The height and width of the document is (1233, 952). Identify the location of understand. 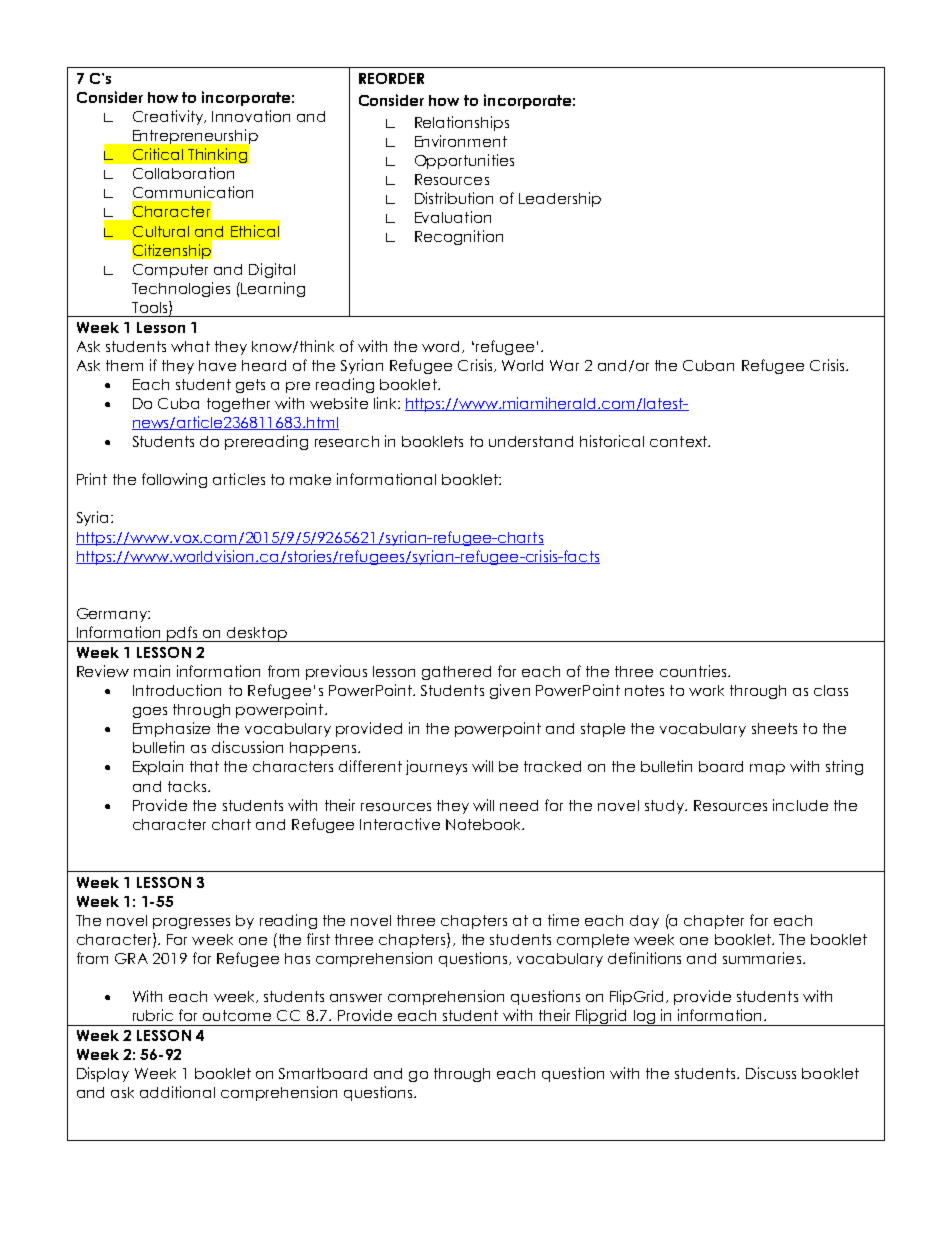
(531, 441).
